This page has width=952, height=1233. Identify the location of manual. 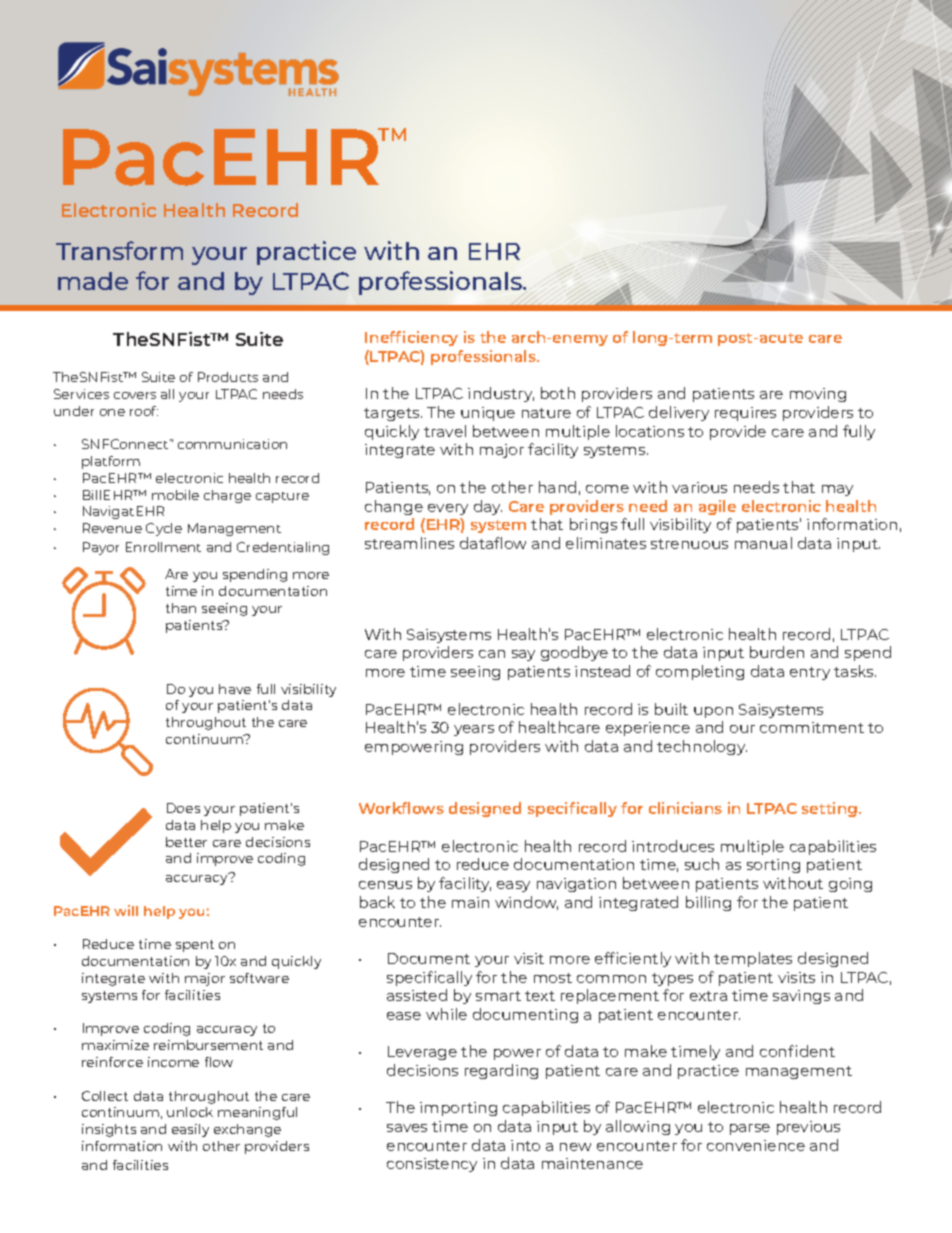
(763, 543).
